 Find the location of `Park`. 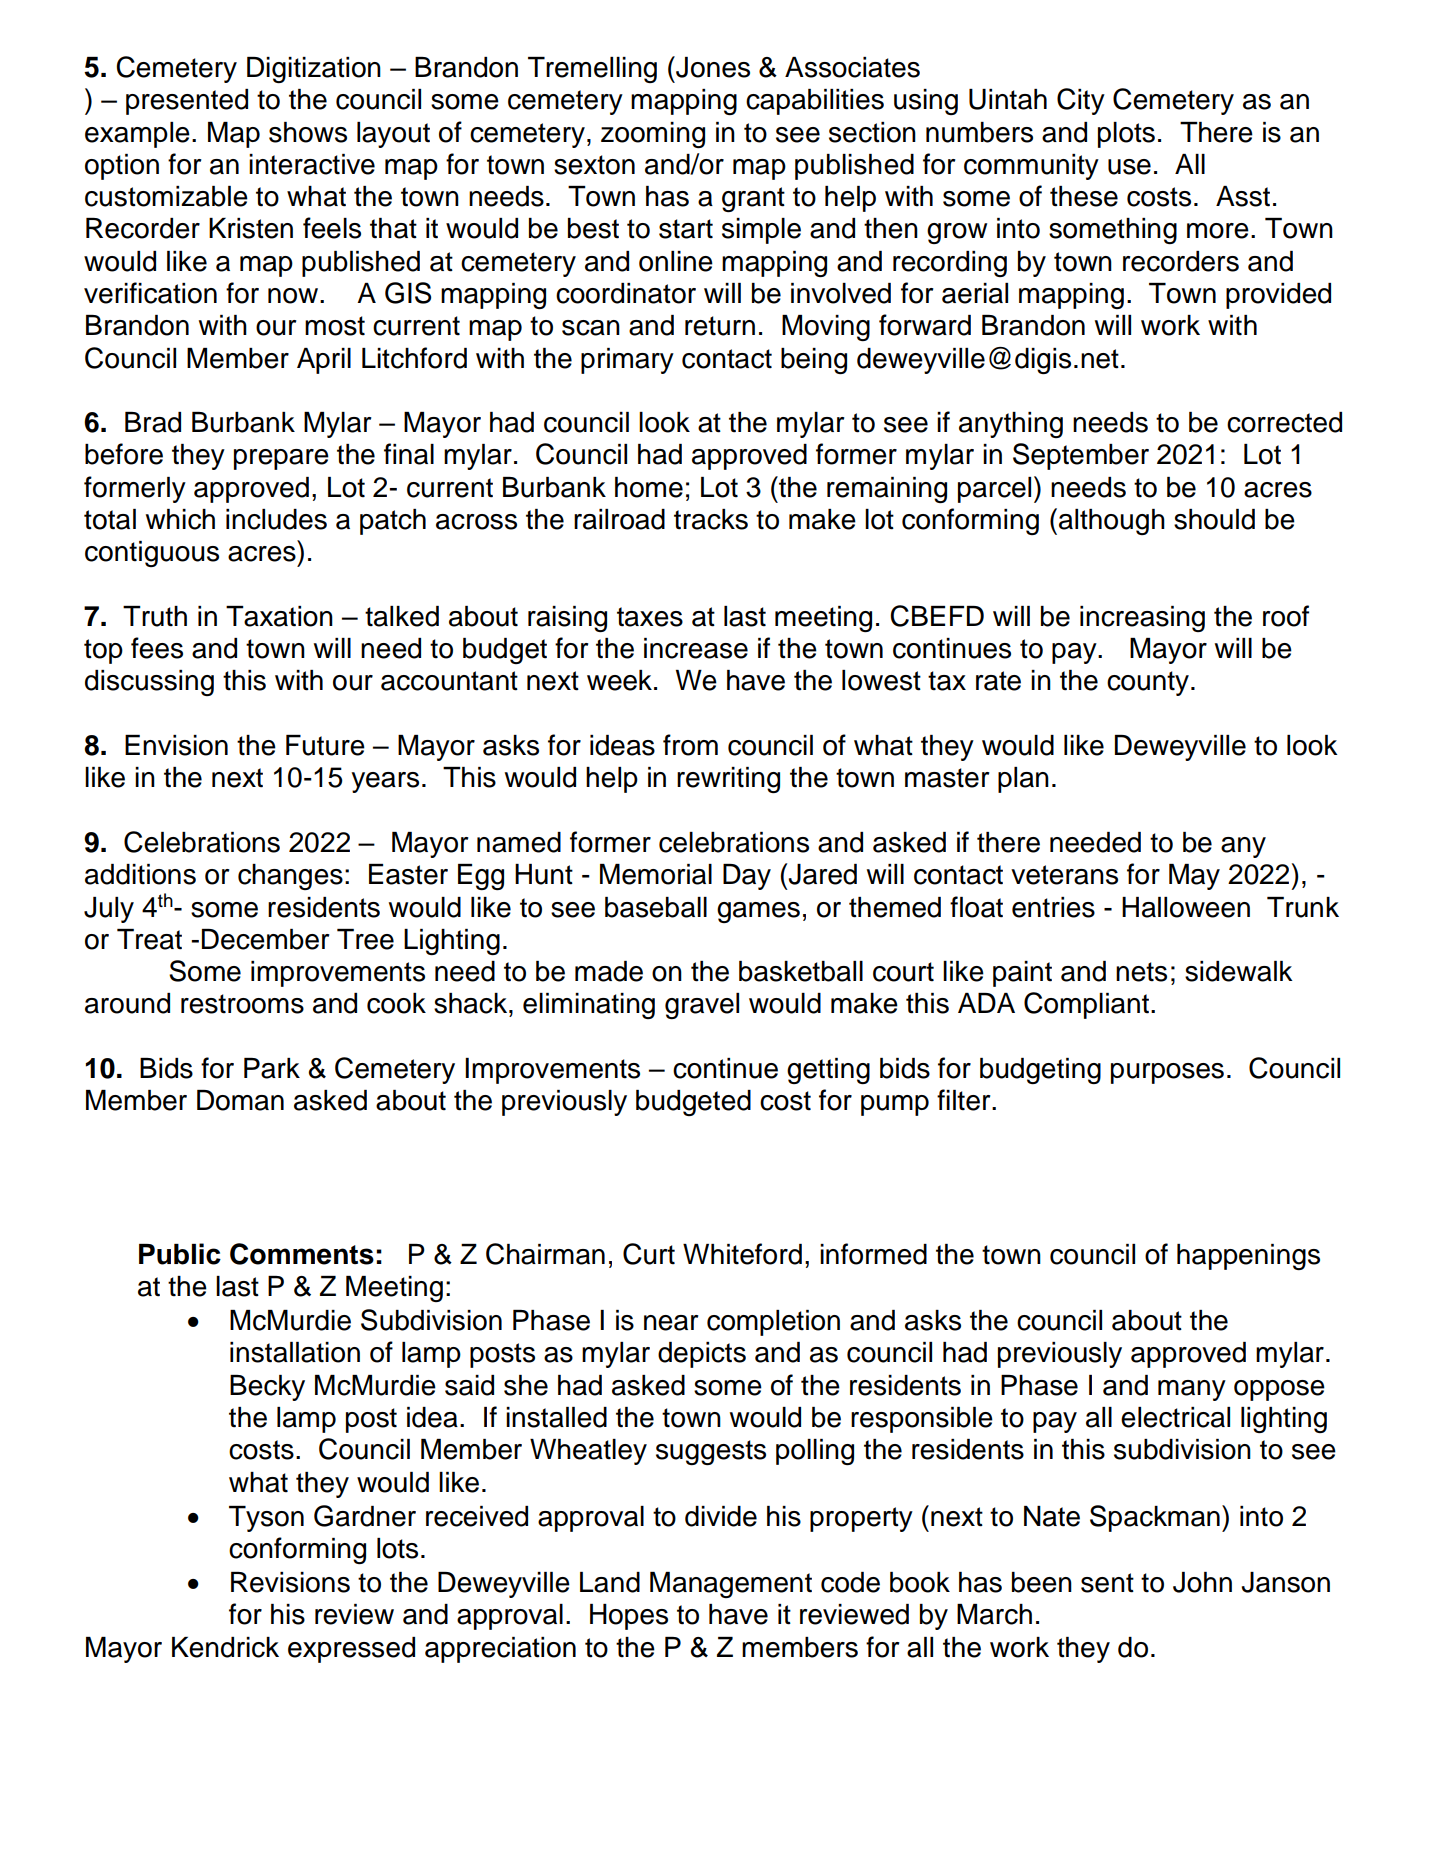

Park is located at coordinates (272, 1068).
